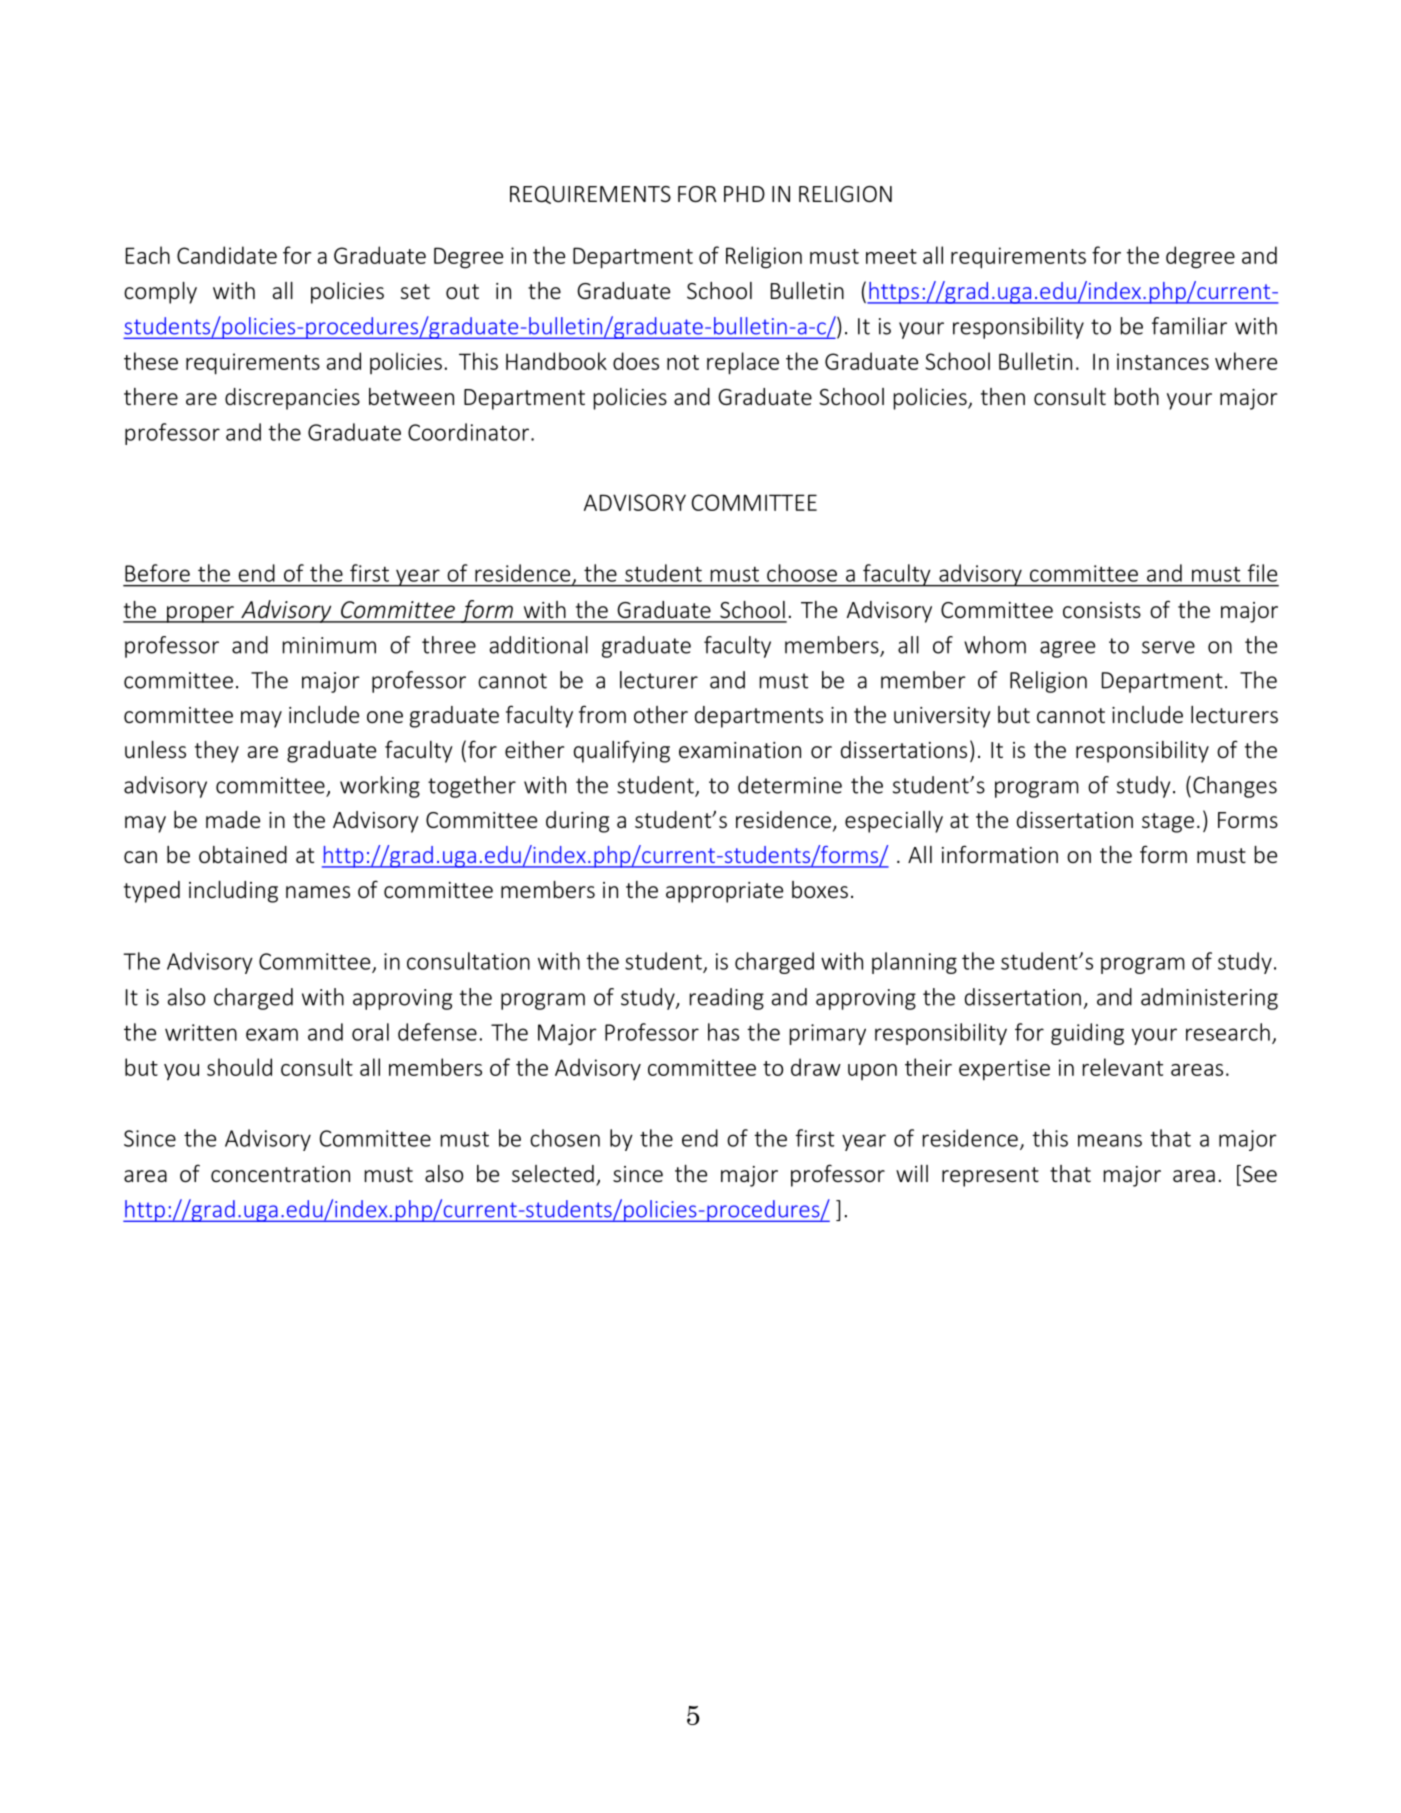 The image size is (1401, 1813). Describe the element at coordinates (744, 194) in the screenshot. I see `PHD` at that location.
